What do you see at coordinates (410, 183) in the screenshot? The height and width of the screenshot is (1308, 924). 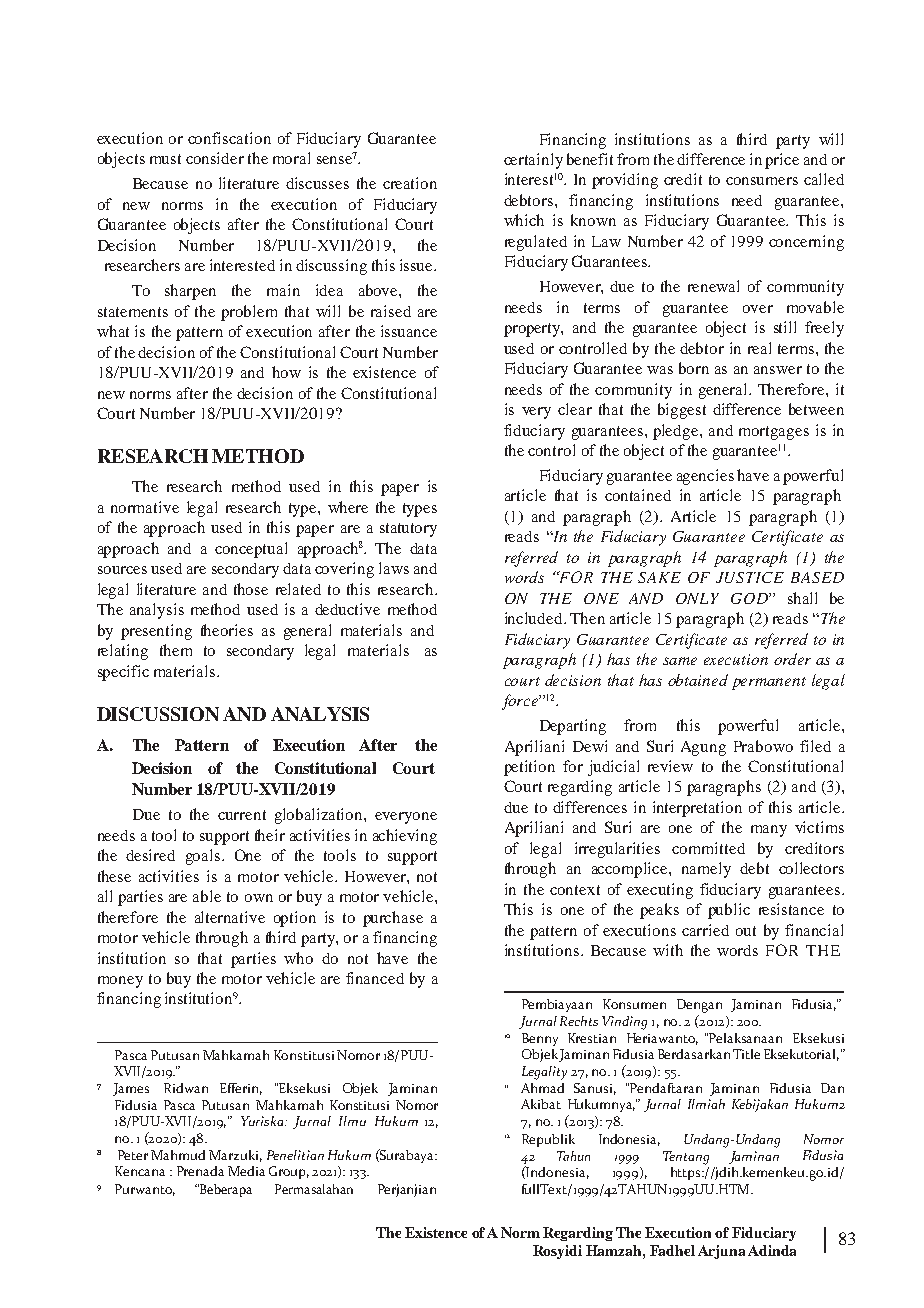 I see `creation` at bounding box center [410, 183].
